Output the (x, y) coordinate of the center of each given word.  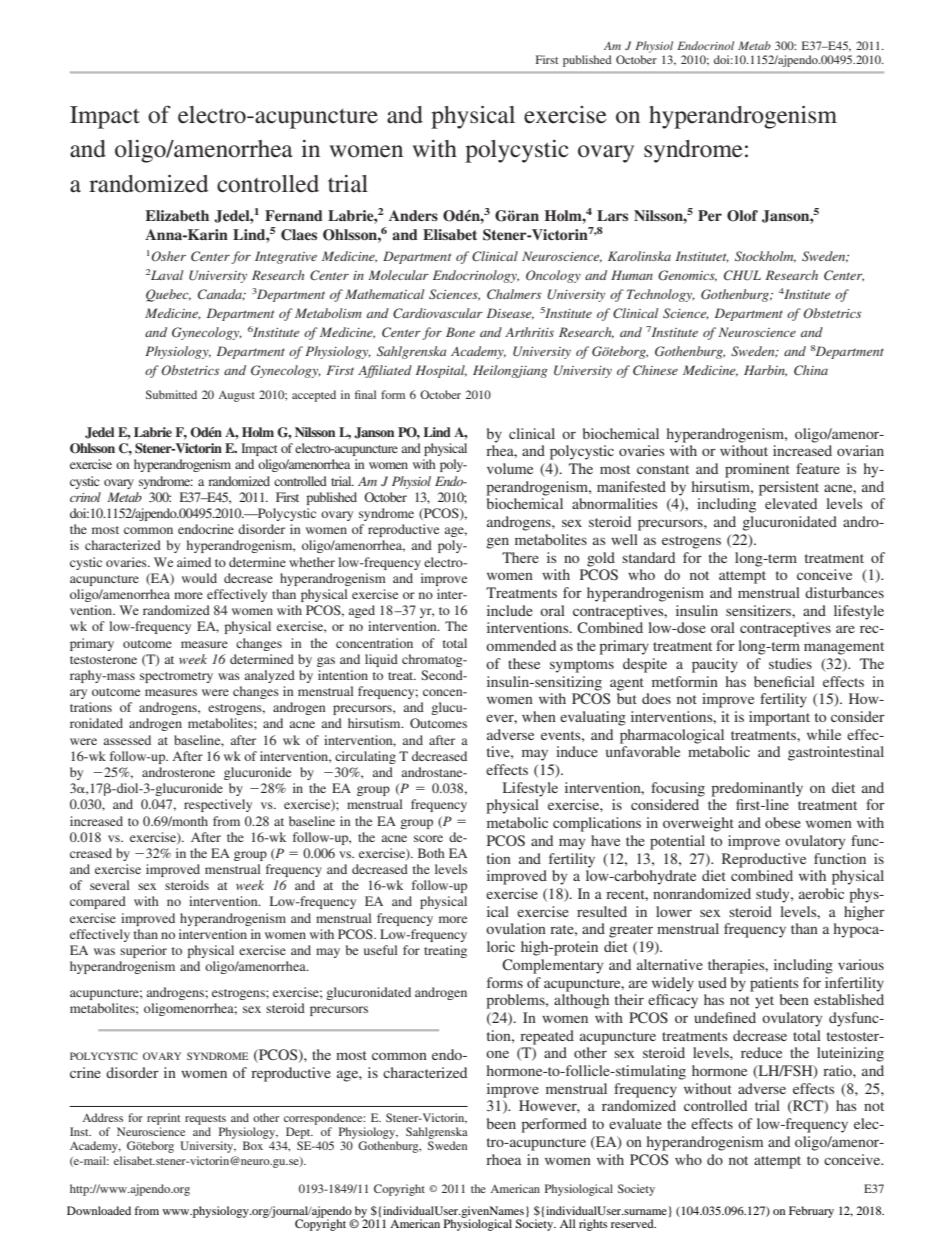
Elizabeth (177, 215)
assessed (127, 740)
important (779, 718)
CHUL (742, 275)
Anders (413, 215)
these (524, 663)
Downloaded (99, 1210)
